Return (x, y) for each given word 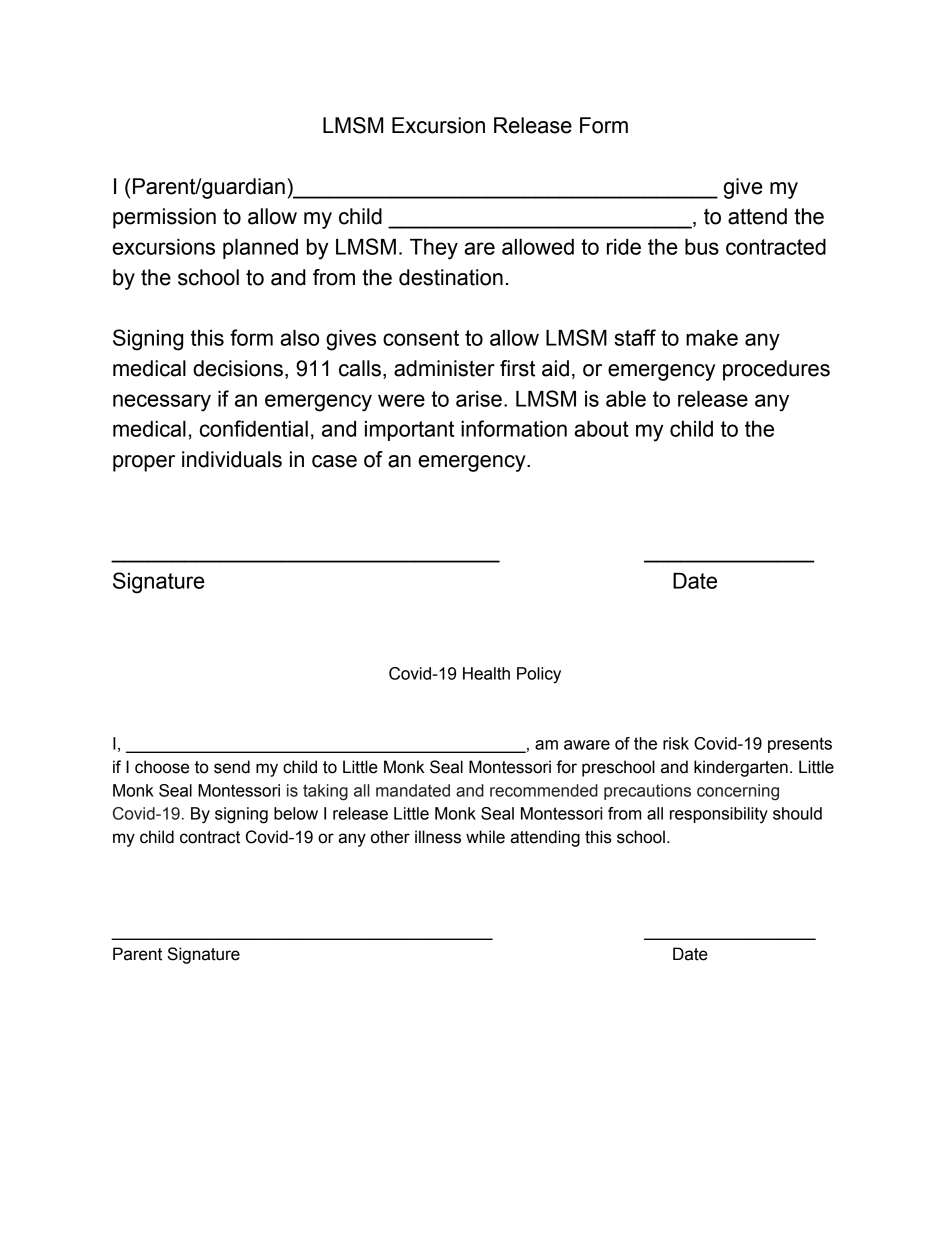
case (334, 461)
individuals (232, 459)
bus (702, 247)
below (296, 813)
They (434, 249)
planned (260, 249)
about (601, 429)
